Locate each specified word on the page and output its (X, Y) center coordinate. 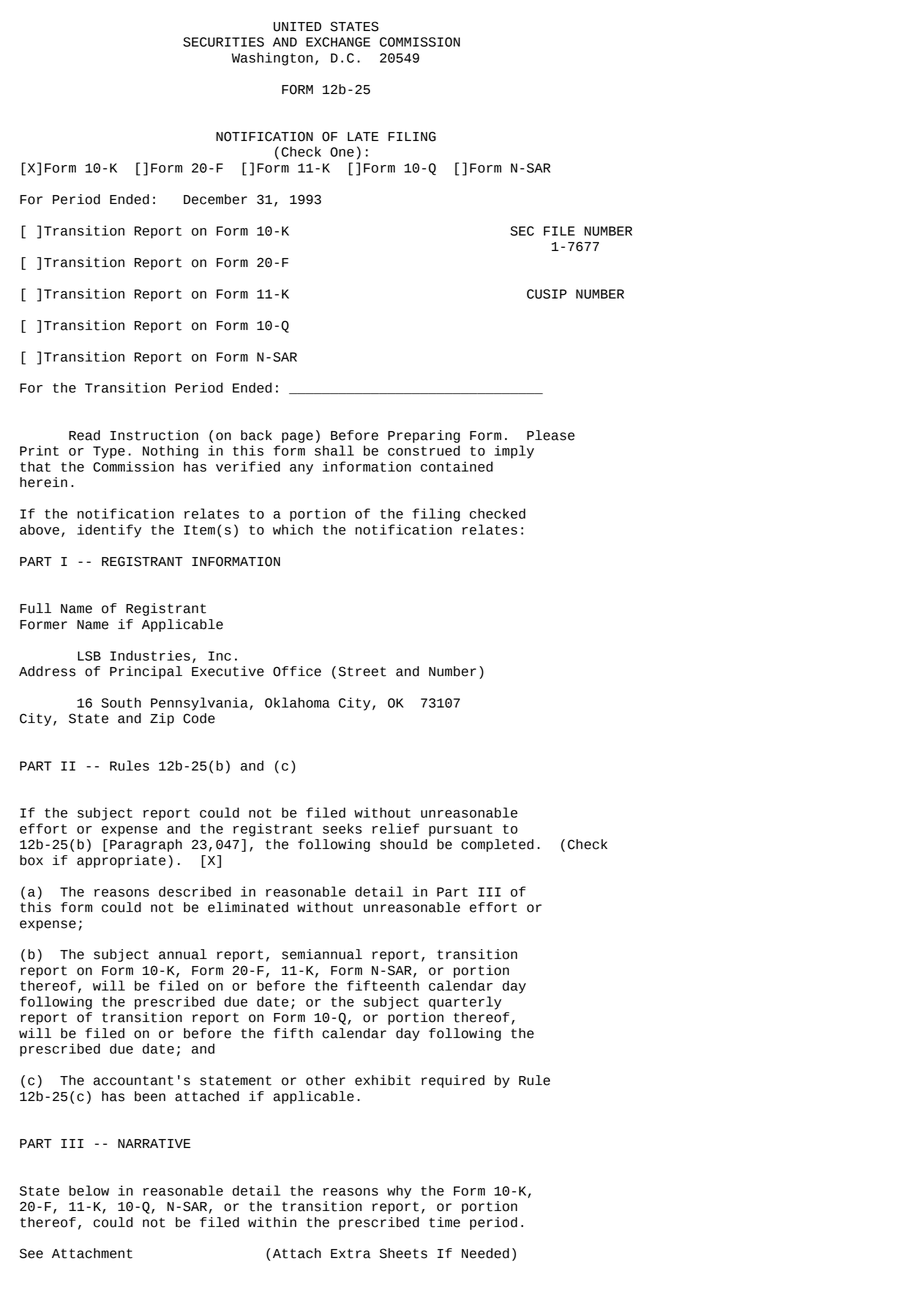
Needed (485, 1253)
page (297, 437)
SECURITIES (223, 42)
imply (514, 452)
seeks (342, 828)
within (272, 1222)
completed (497, 845)
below (89, 1190)
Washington (272, 59)
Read (84, 435)
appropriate (121, 861)
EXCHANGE (338, 42)
